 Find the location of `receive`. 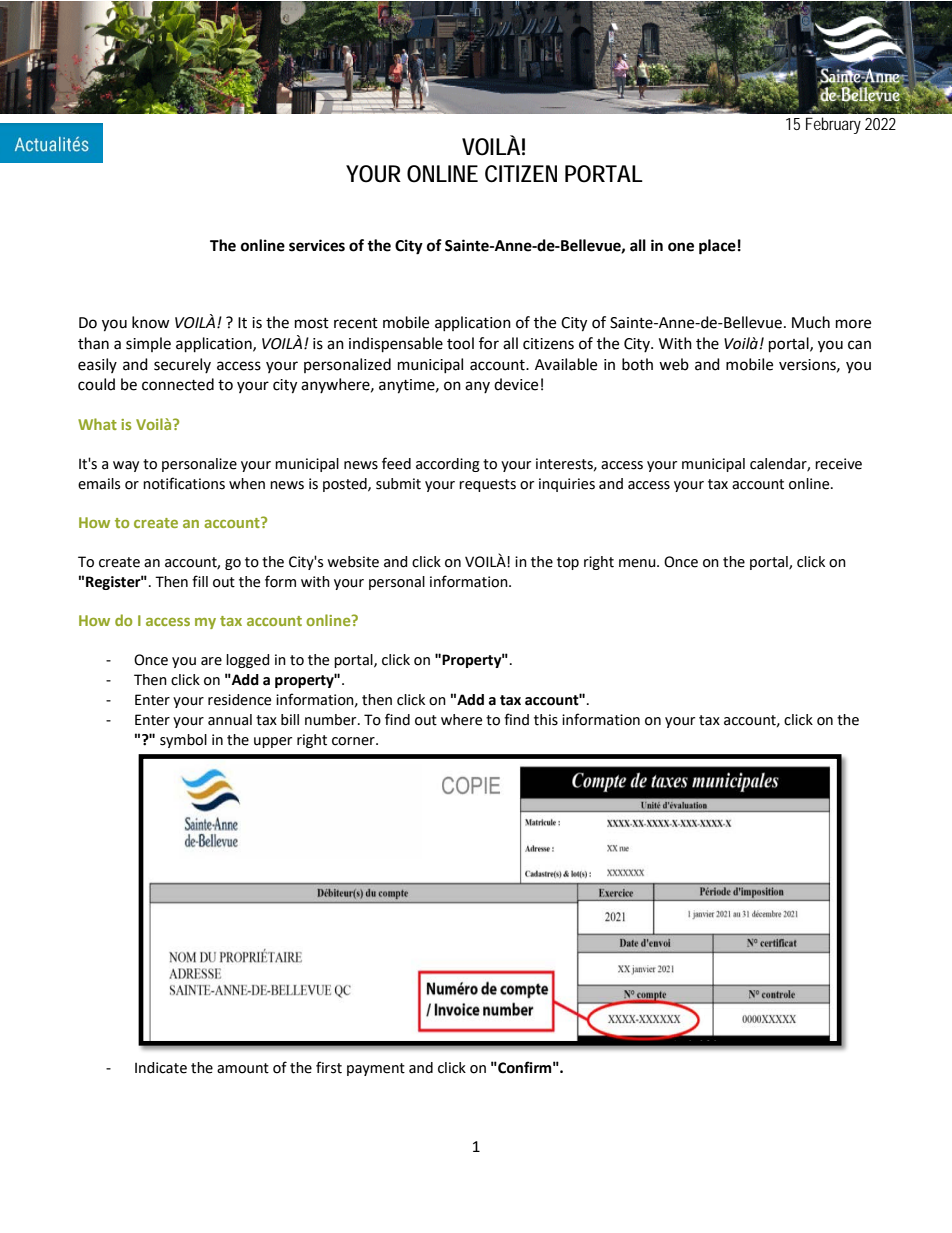

receive is located at coordinates (838, 464).
